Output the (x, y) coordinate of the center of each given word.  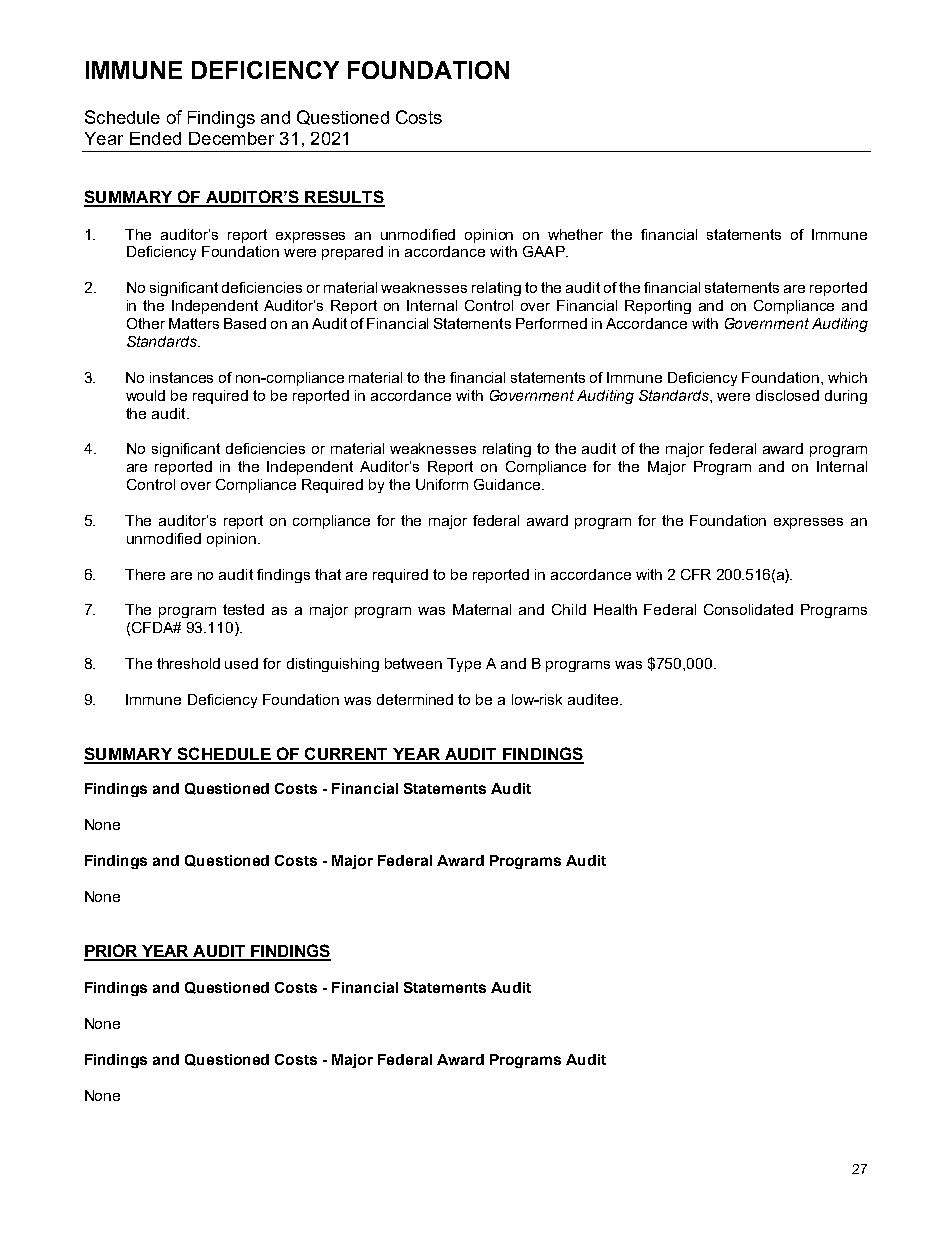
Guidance (508, 484)
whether (575, 234)
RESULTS (344, 198)
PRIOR (112, 952)
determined (415, 699)
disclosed (787, 395)
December (231, 138)
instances (181, 377)
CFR (696, 574)
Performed (551, 323)
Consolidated (748, 609)
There (145, 574)
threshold (188, 663)
